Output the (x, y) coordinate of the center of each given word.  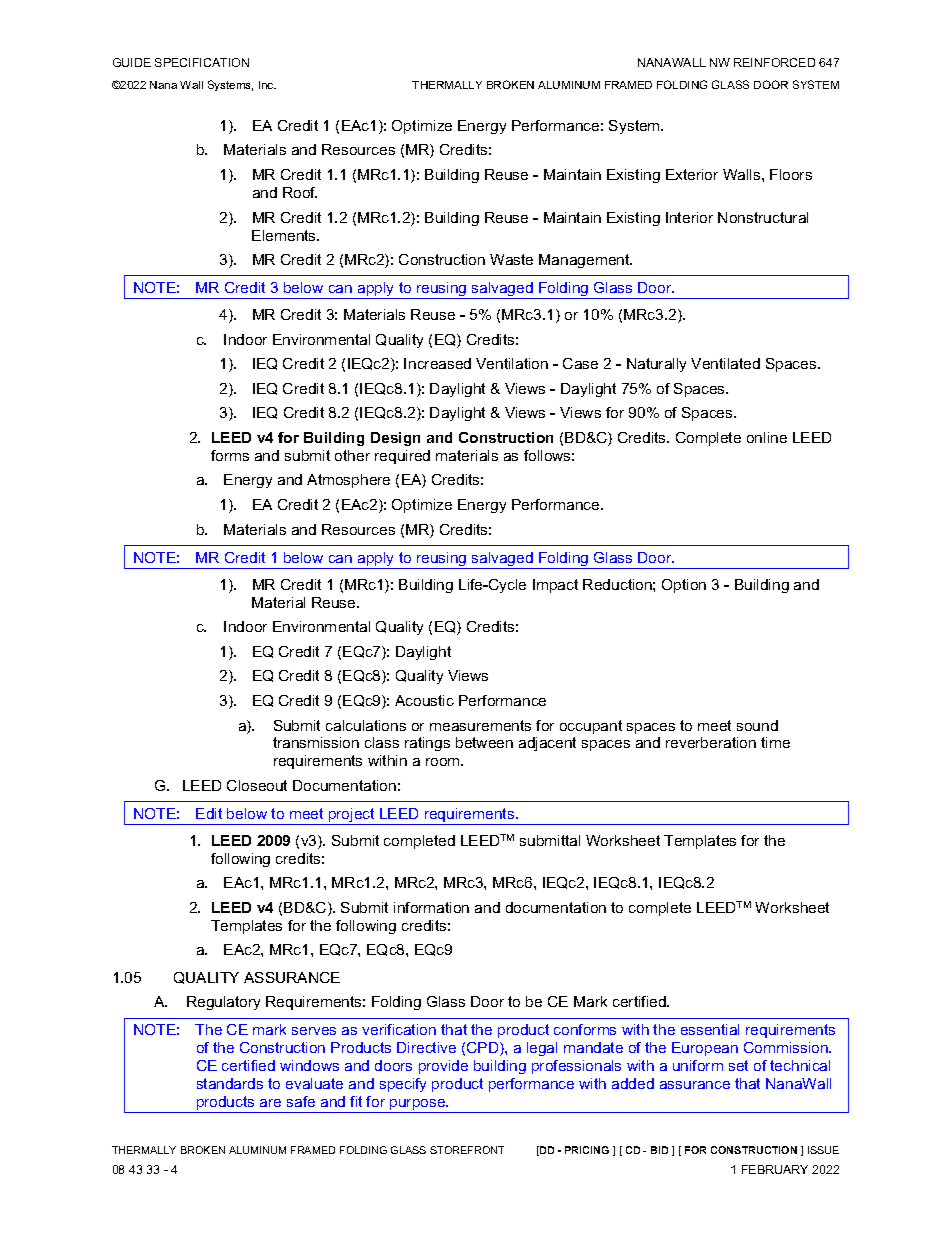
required (402, 457)
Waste (511, 259)
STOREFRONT (467, 1150)
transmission (316, 742)
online (767, 437)
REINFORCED (774, 62)
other (352, 455)
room (444, 762)
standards (230, 1083)
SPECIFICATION (202, 62)
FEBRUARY (775, 1169)
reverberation (711, 742)
